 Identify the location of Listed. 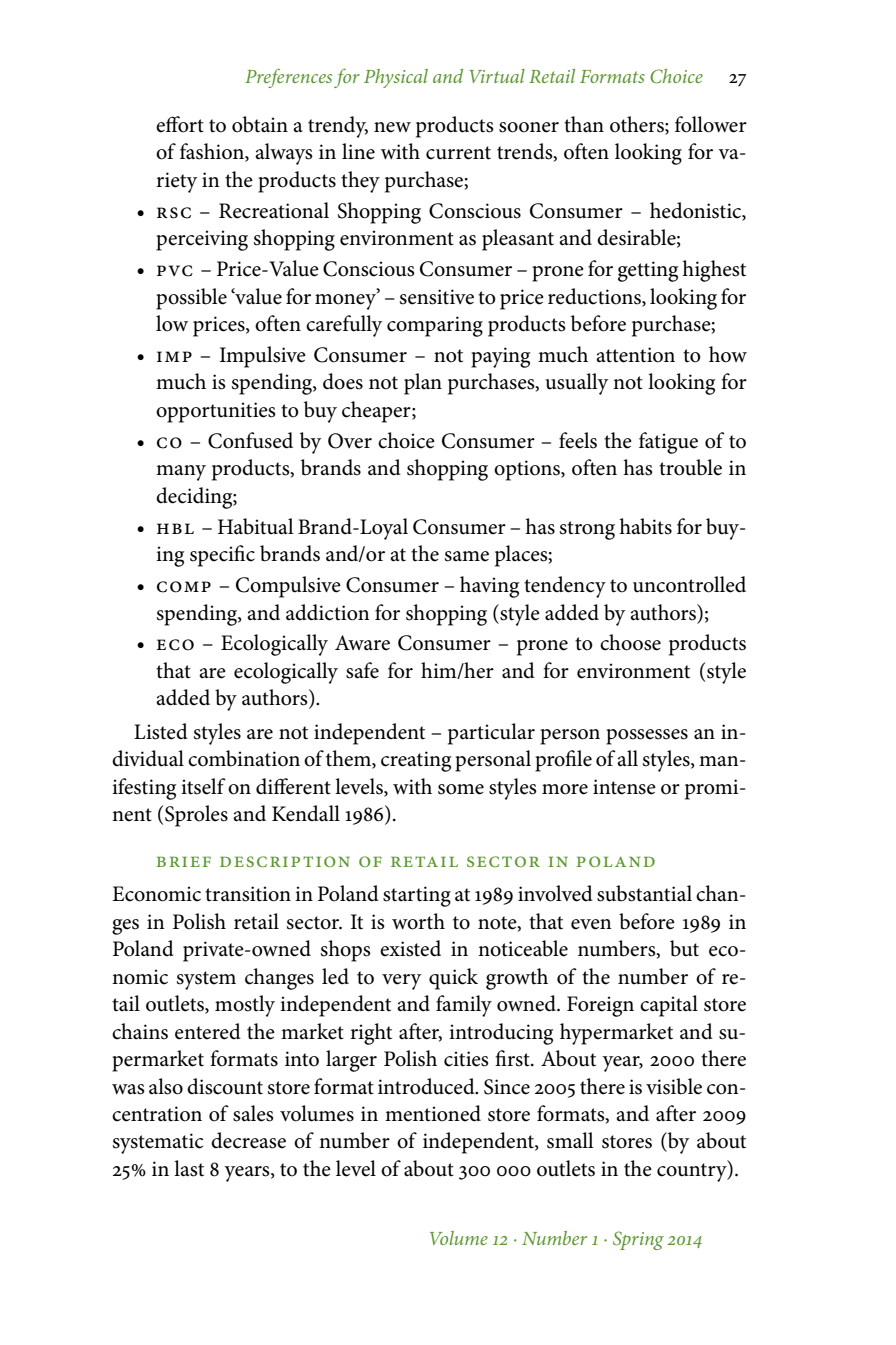
(161, 731).
